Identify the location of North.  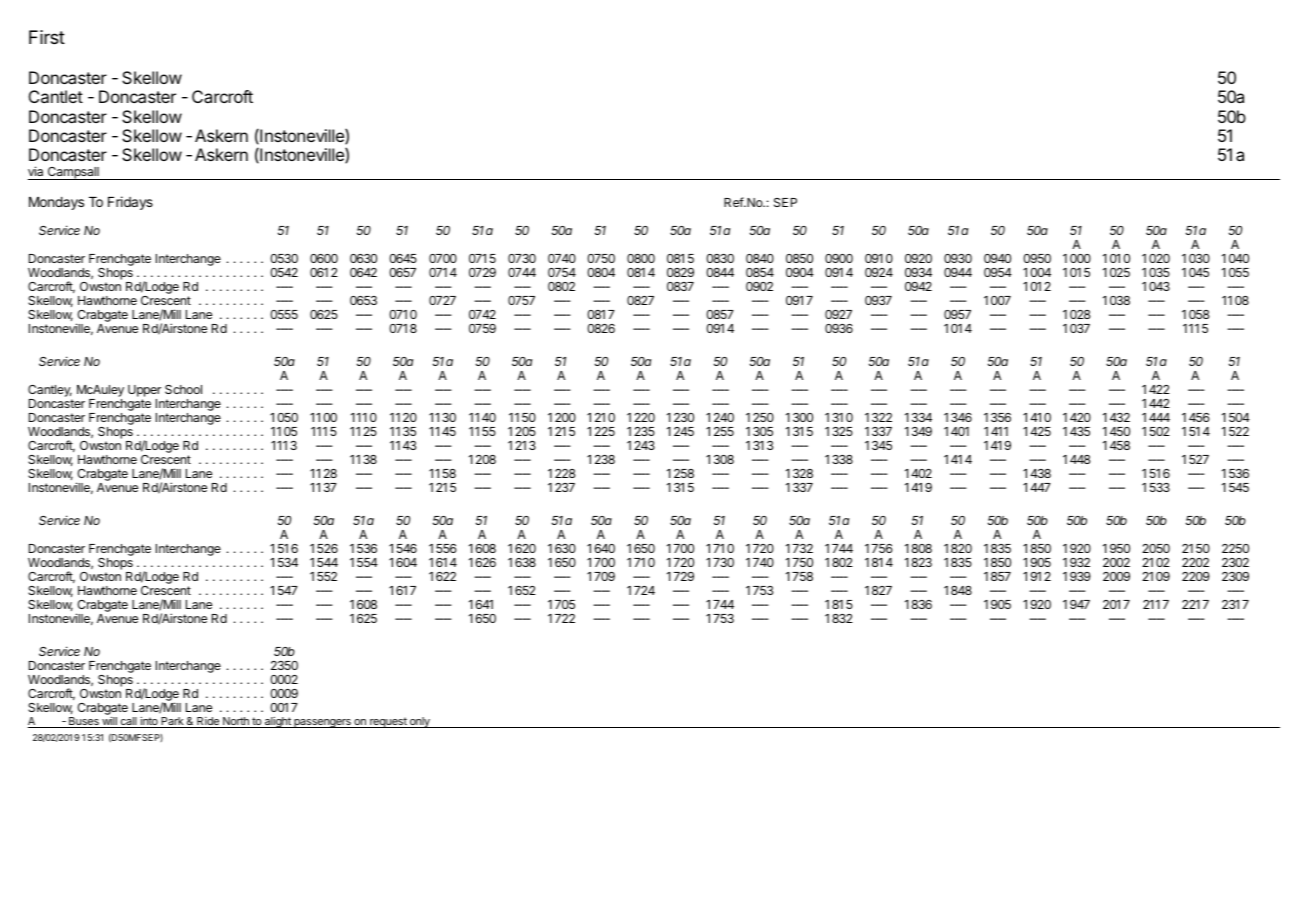
(236, 722).
